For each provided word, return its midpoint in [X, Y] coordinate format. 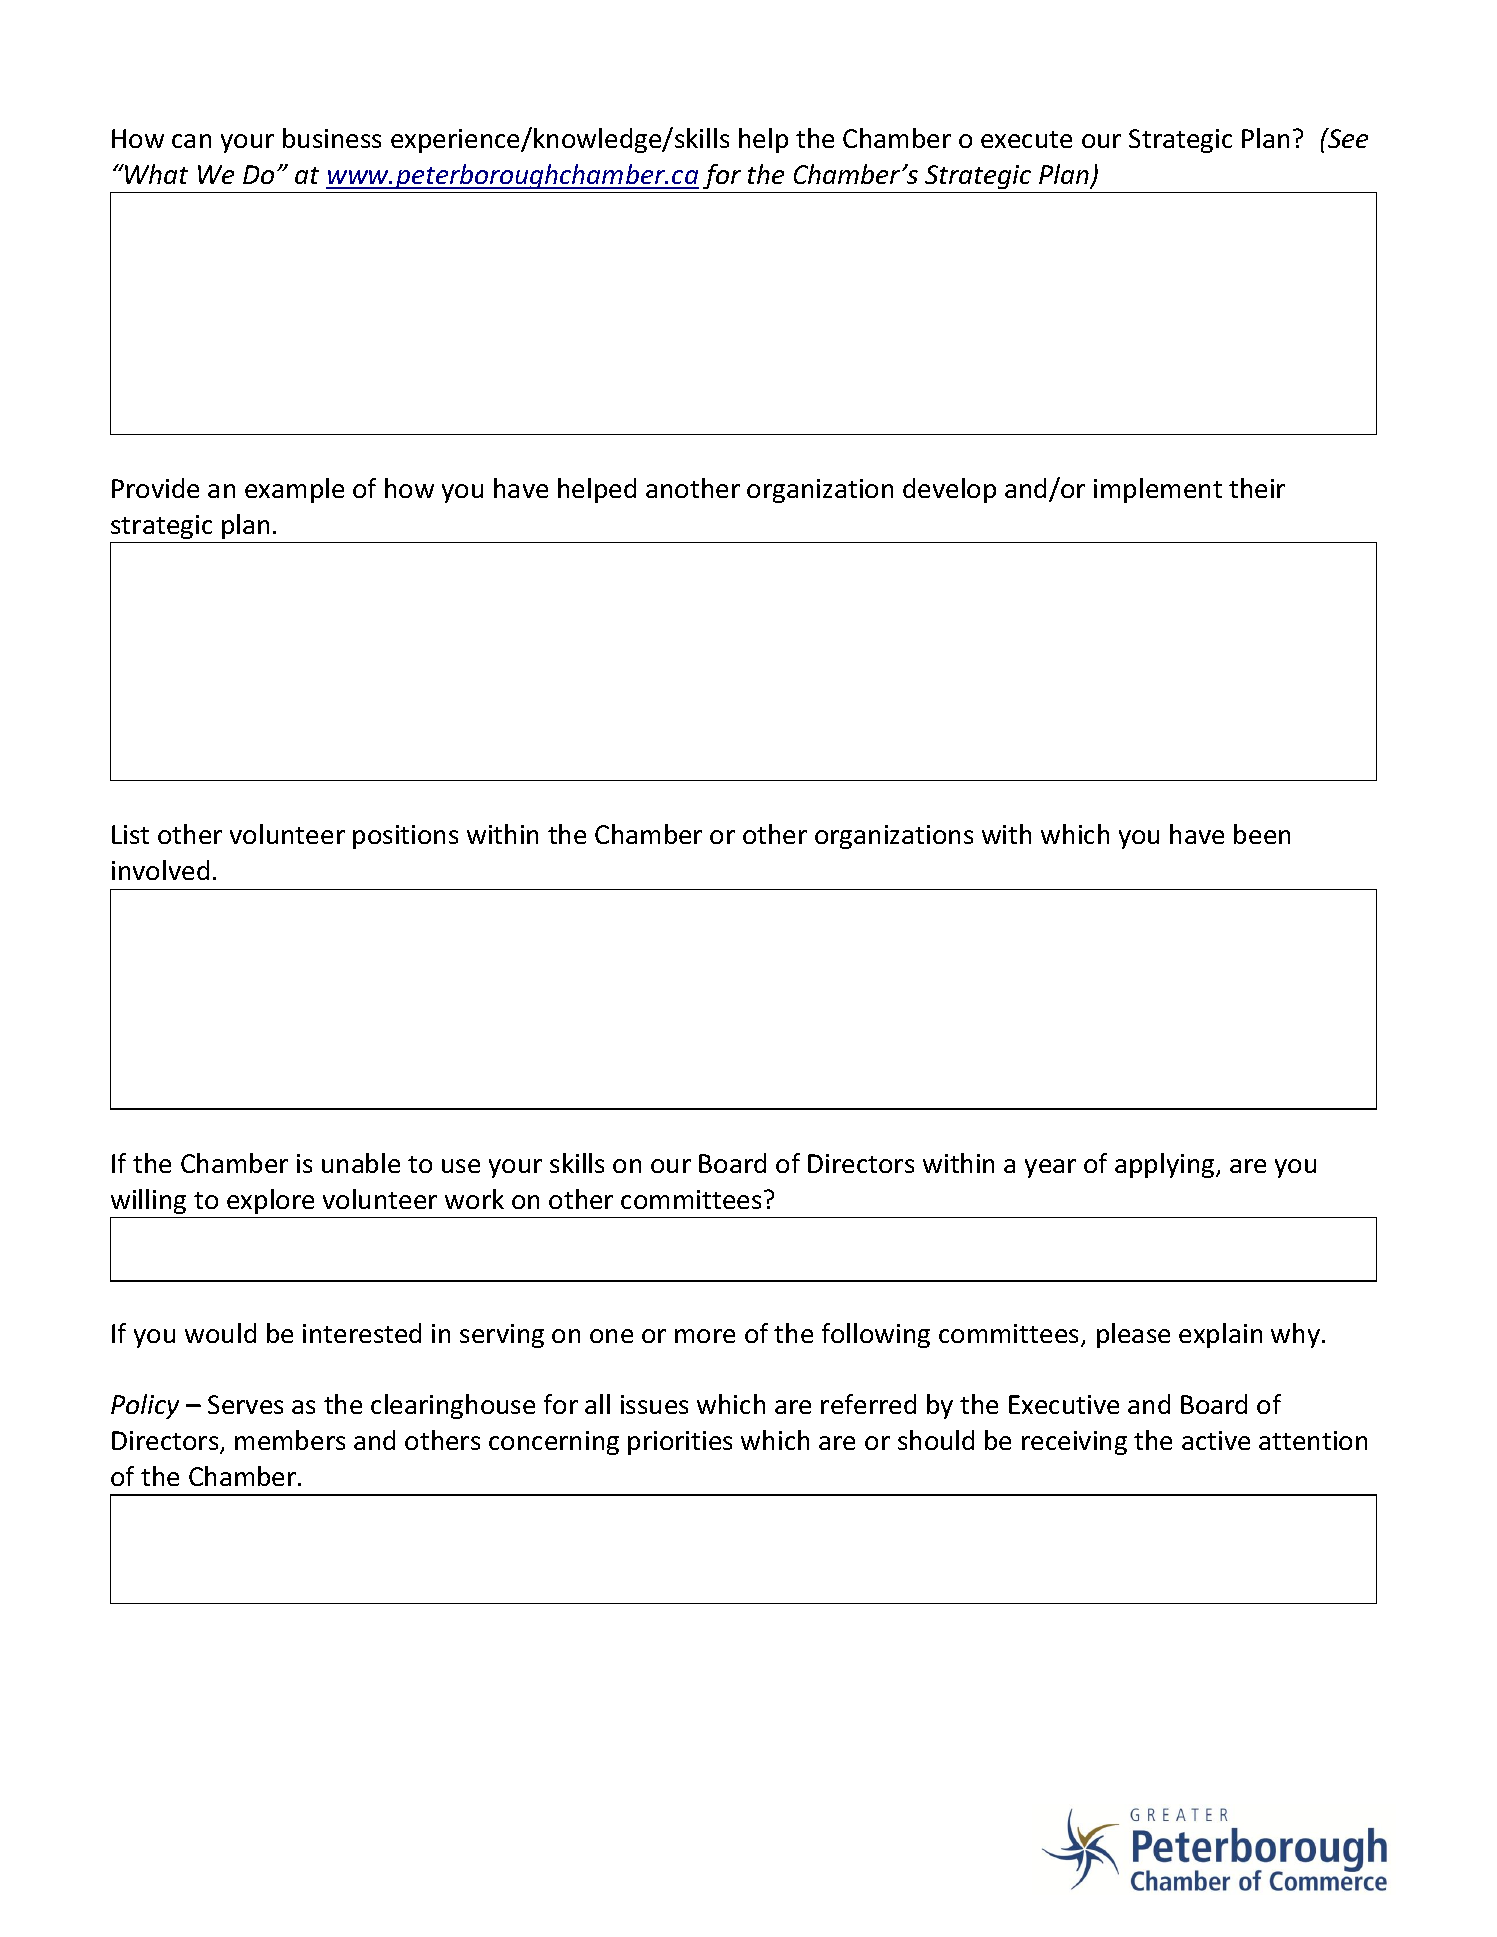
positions [405, 837]
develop [949, 490]
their [1257, 488]
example [294, 490]
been [1262, 834]
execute [1026, 139]
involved [160, 870]
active [1216, 1440]
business [332, 138]
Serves [245, 1404]
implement [1158, 490]
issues [654, 1404]
